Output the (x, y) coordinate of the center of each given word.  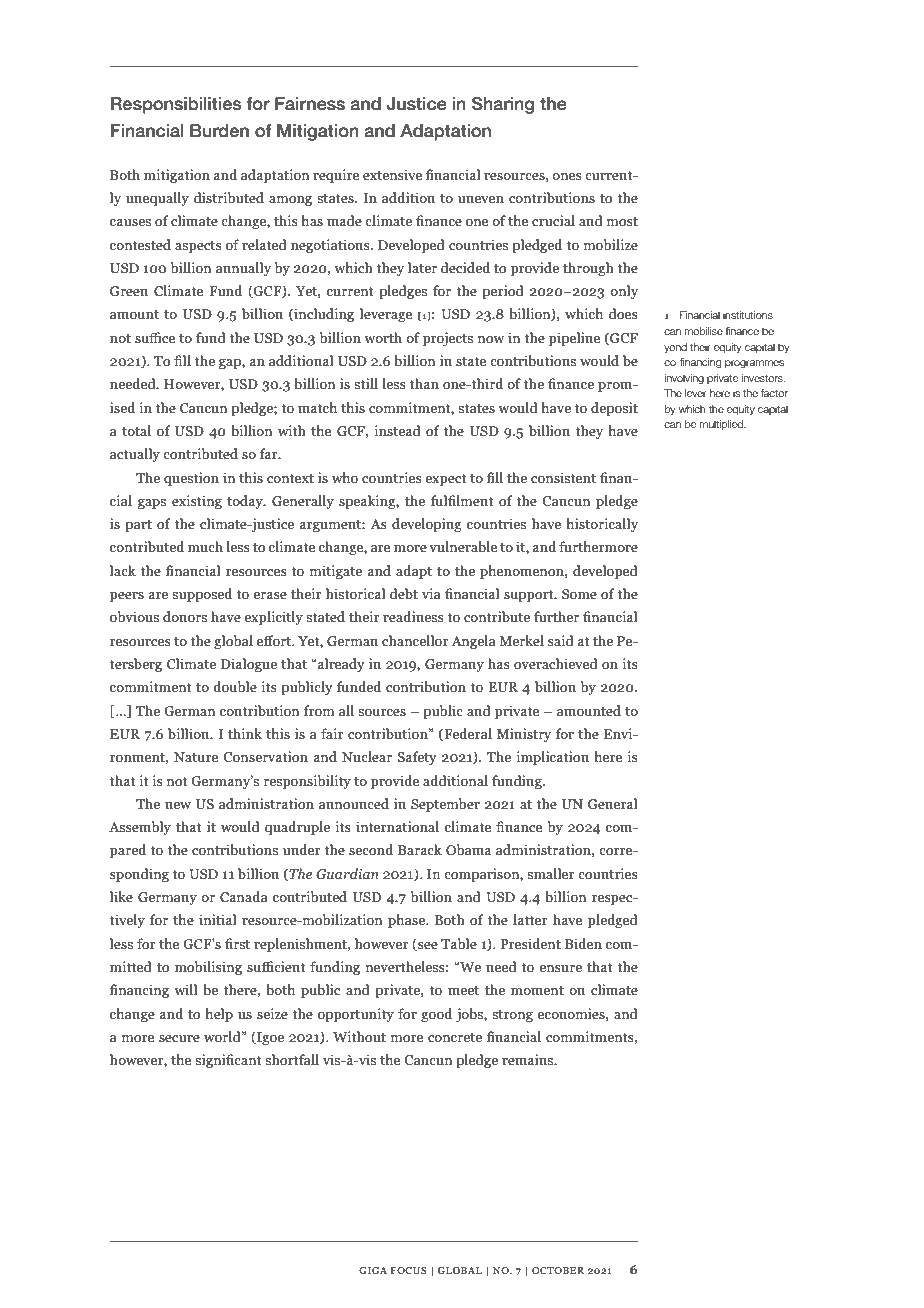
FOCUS (409, 1270)
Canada (244, 897)
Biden (583, 944)
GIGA (373, 1270)
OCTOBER (558, 1270)
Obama (468, 850)
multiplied (723, 425)
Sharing (503, 105)
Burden (219, 131)
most (622, 221)
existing (197, 502)
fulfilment (462, 501)
